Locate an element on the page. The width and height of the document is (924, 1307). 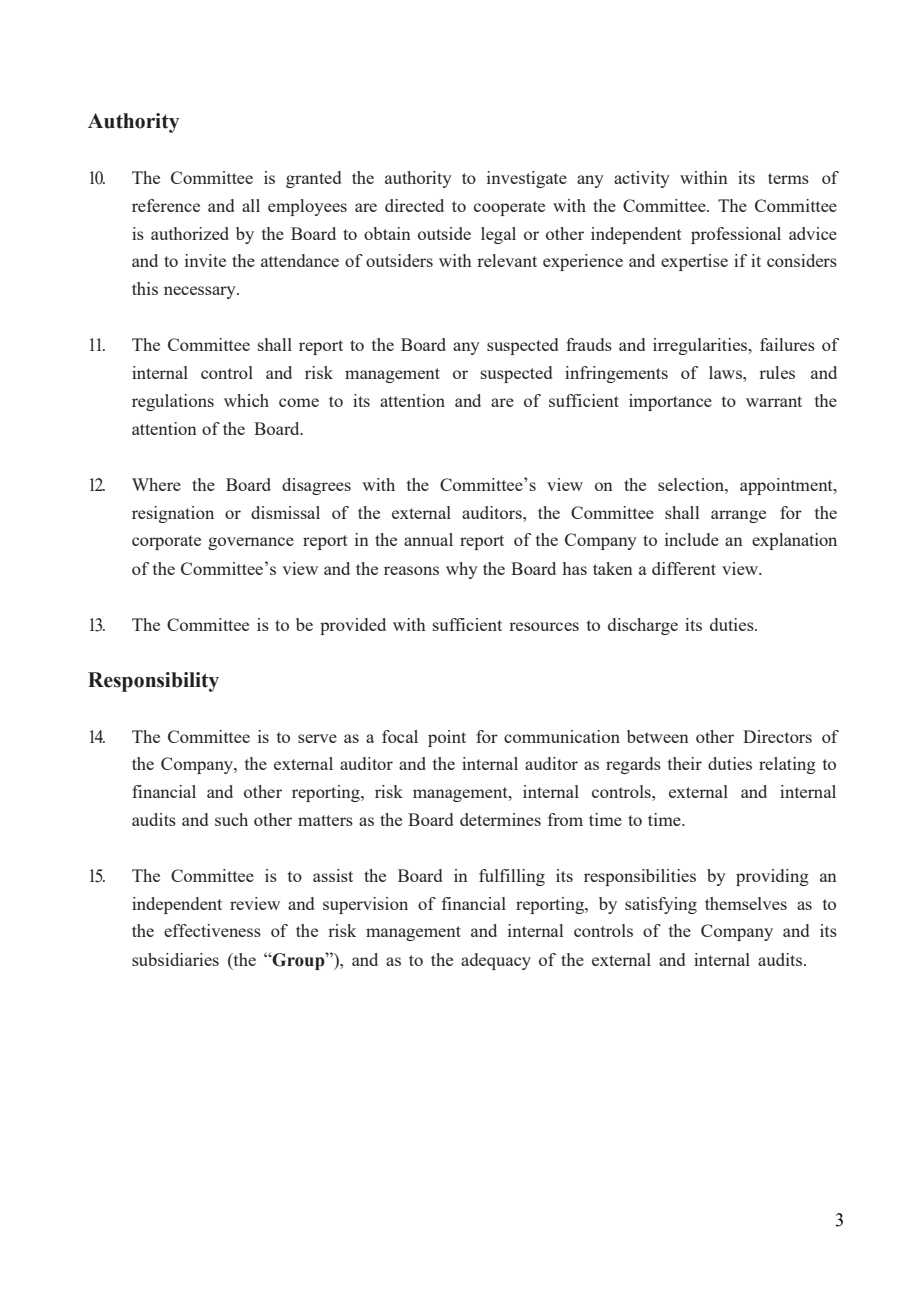
professional is located at coordinates (736, 235).
